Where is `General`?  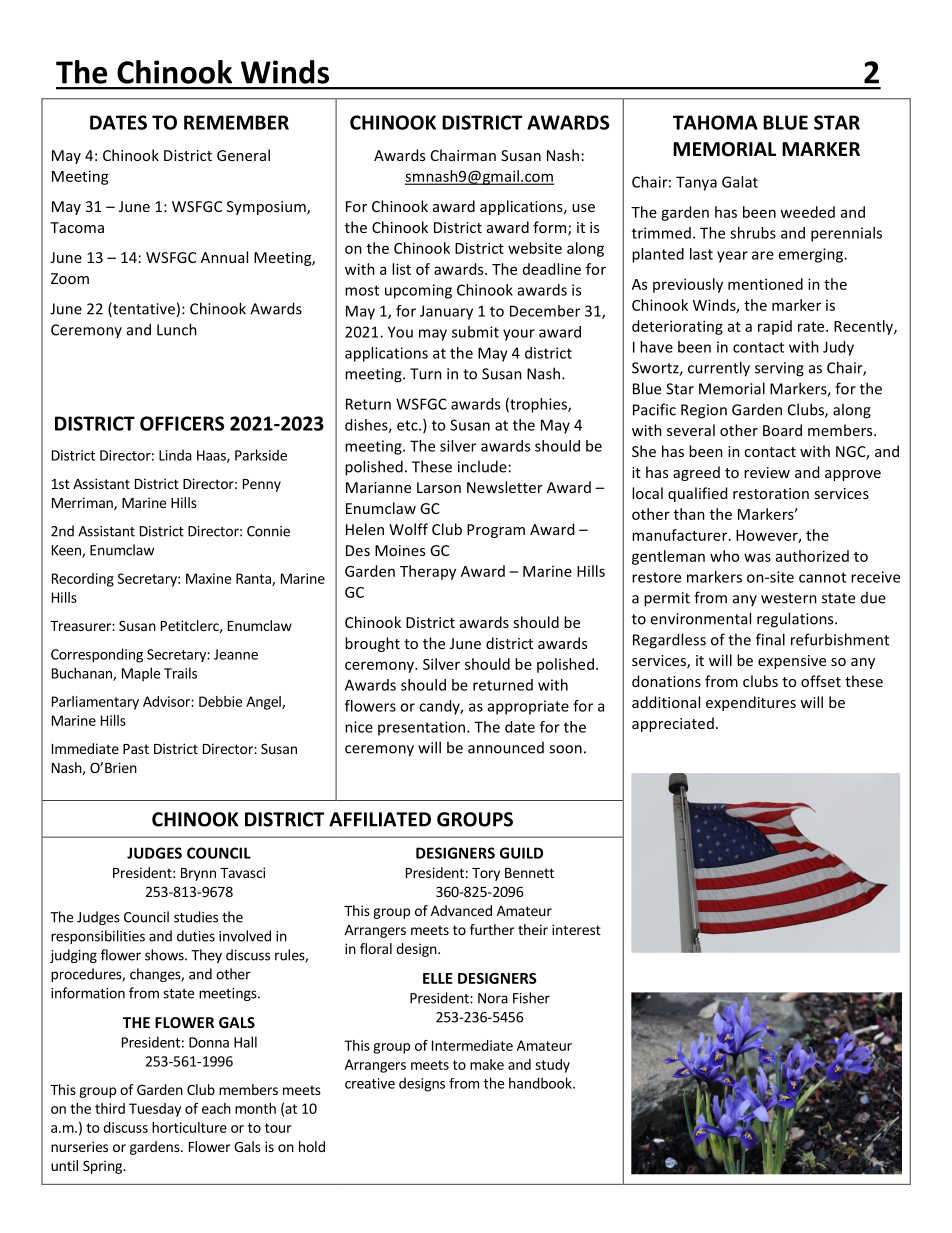
General is located at coordinates (243, 155).
